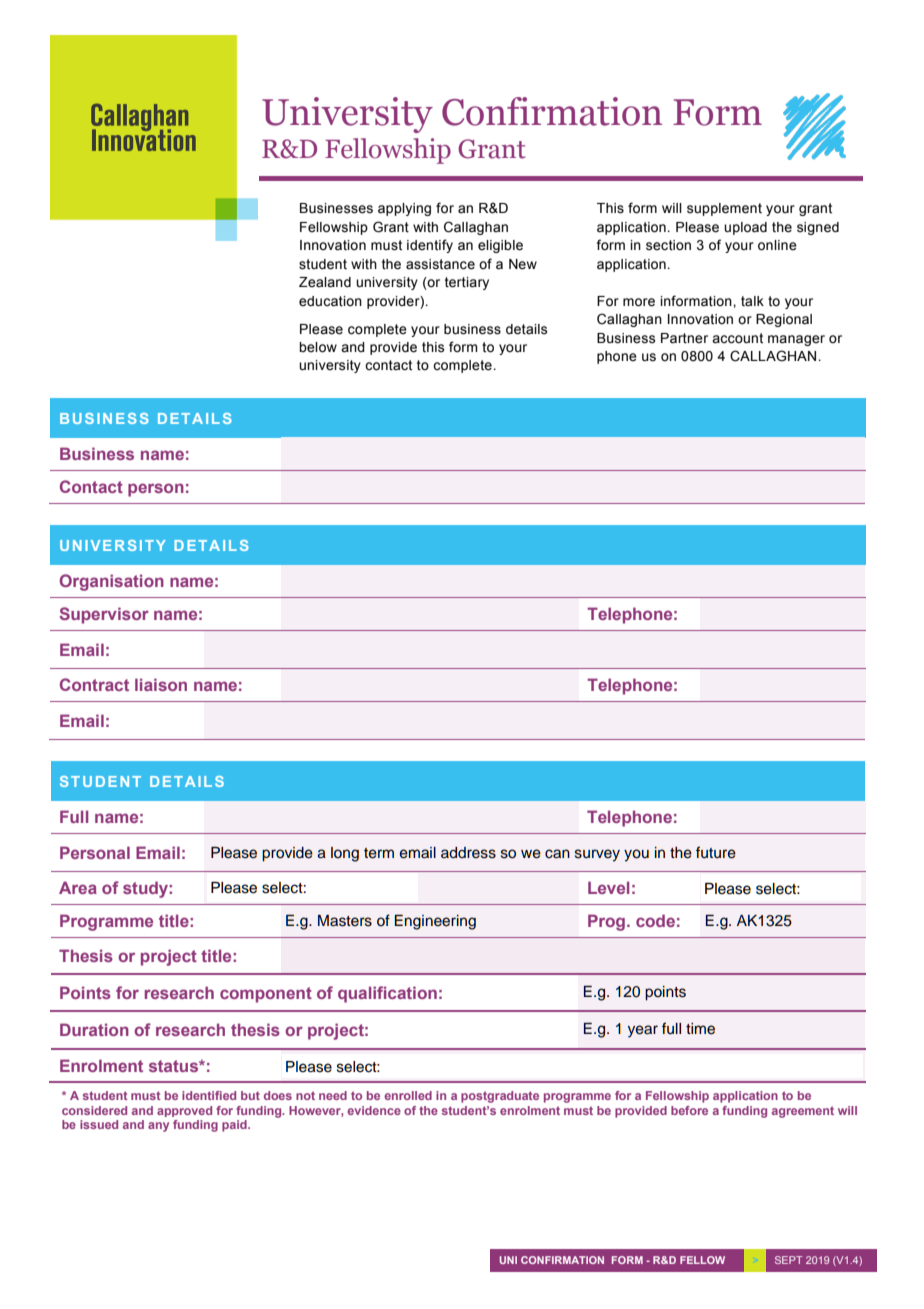 The height and width of the screenshot is (1309, 924). Describe the element at coordinates (745, 228) in the screenshot. I see `upload` at that location.
